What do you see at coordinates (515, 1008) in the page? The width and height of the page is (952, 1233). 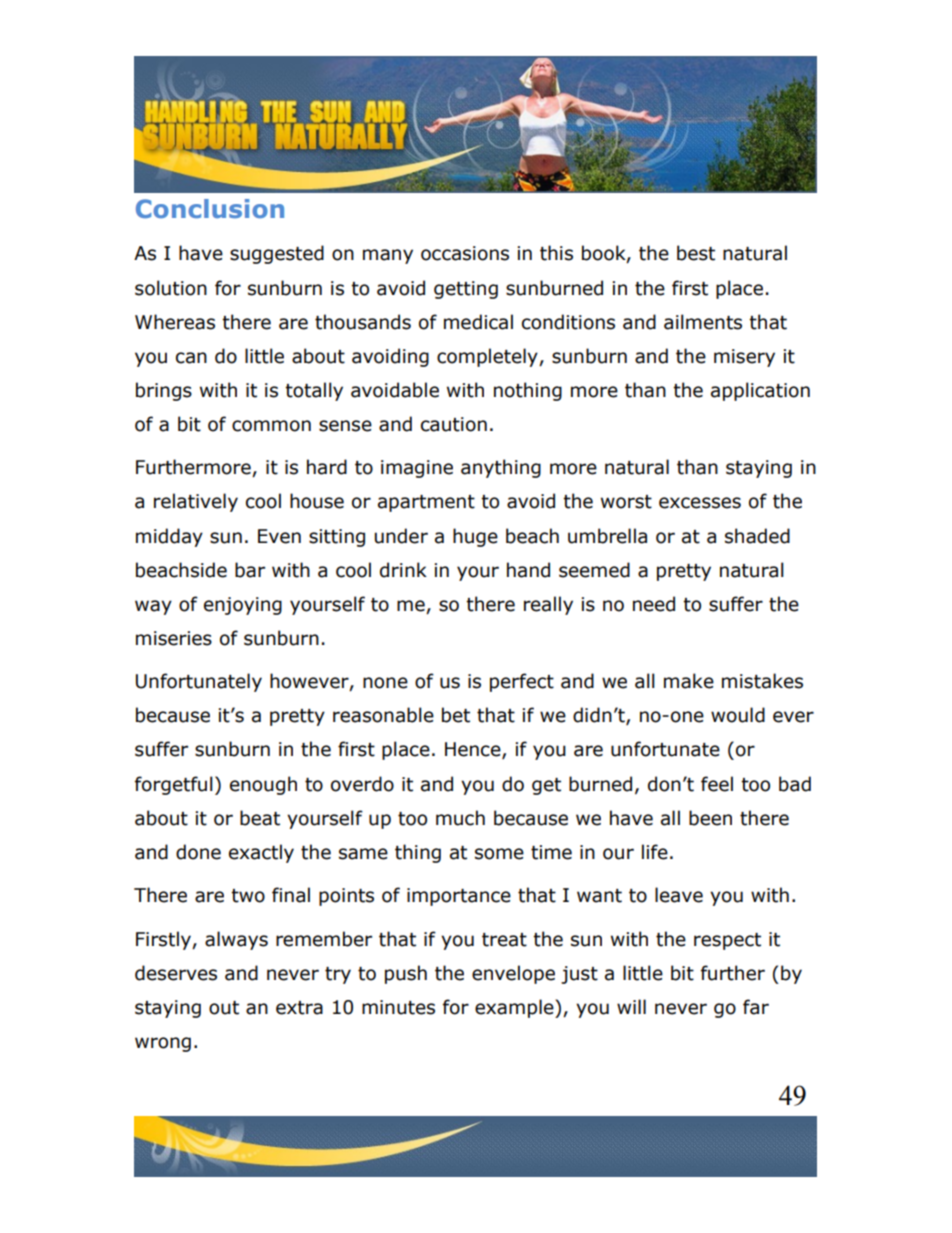 I see `example` at bounding box center [515, 1008].
